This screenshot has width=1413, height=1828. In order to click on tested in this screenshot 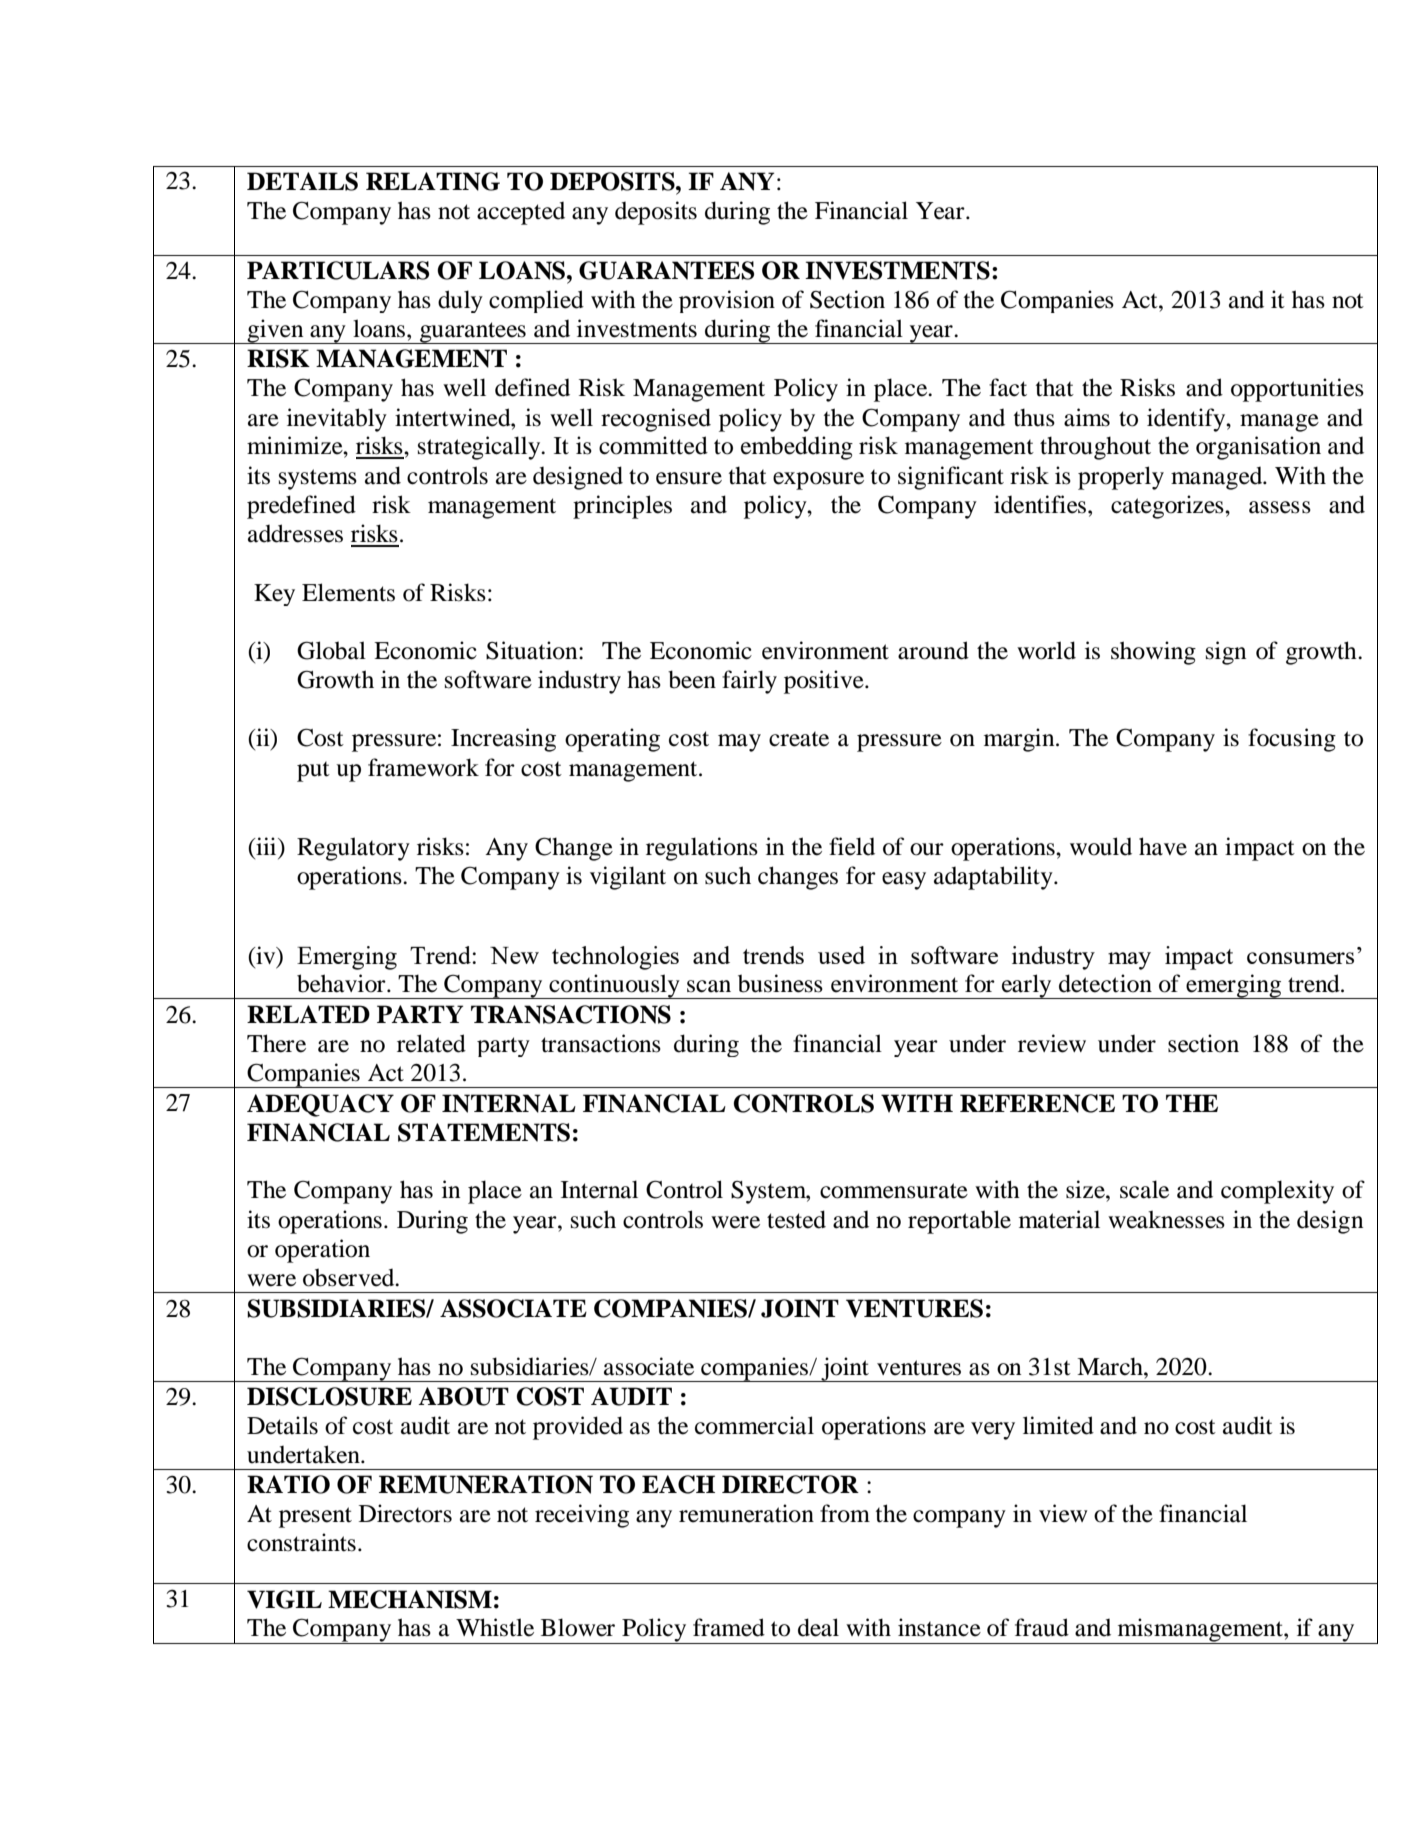, I will do `click(796, 1219)`.
